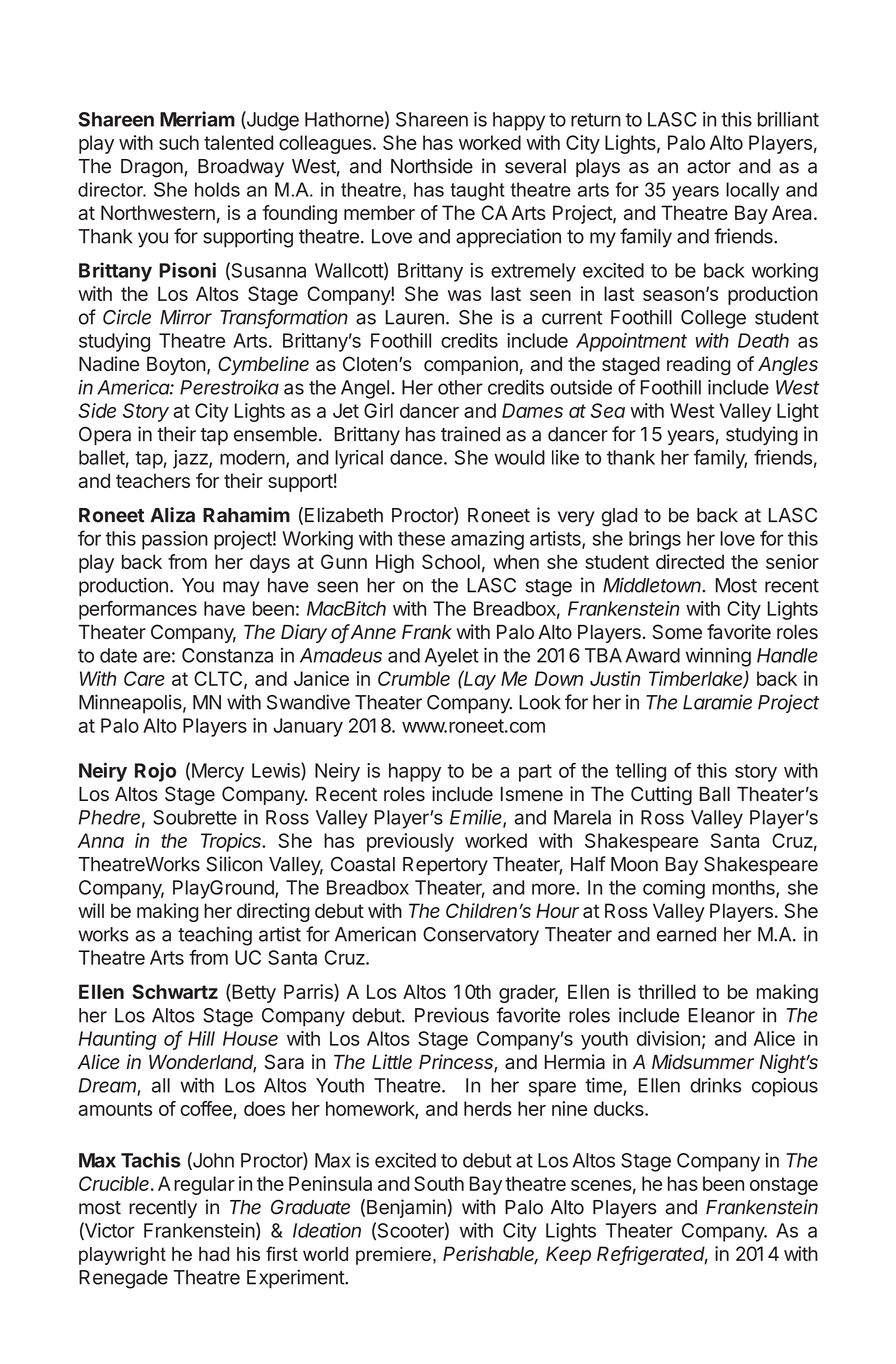 This screenshot has width=896, height=1364. Describe the element at coordinates (234, 864) in the screenshot. I see `Silicon` at that location.
